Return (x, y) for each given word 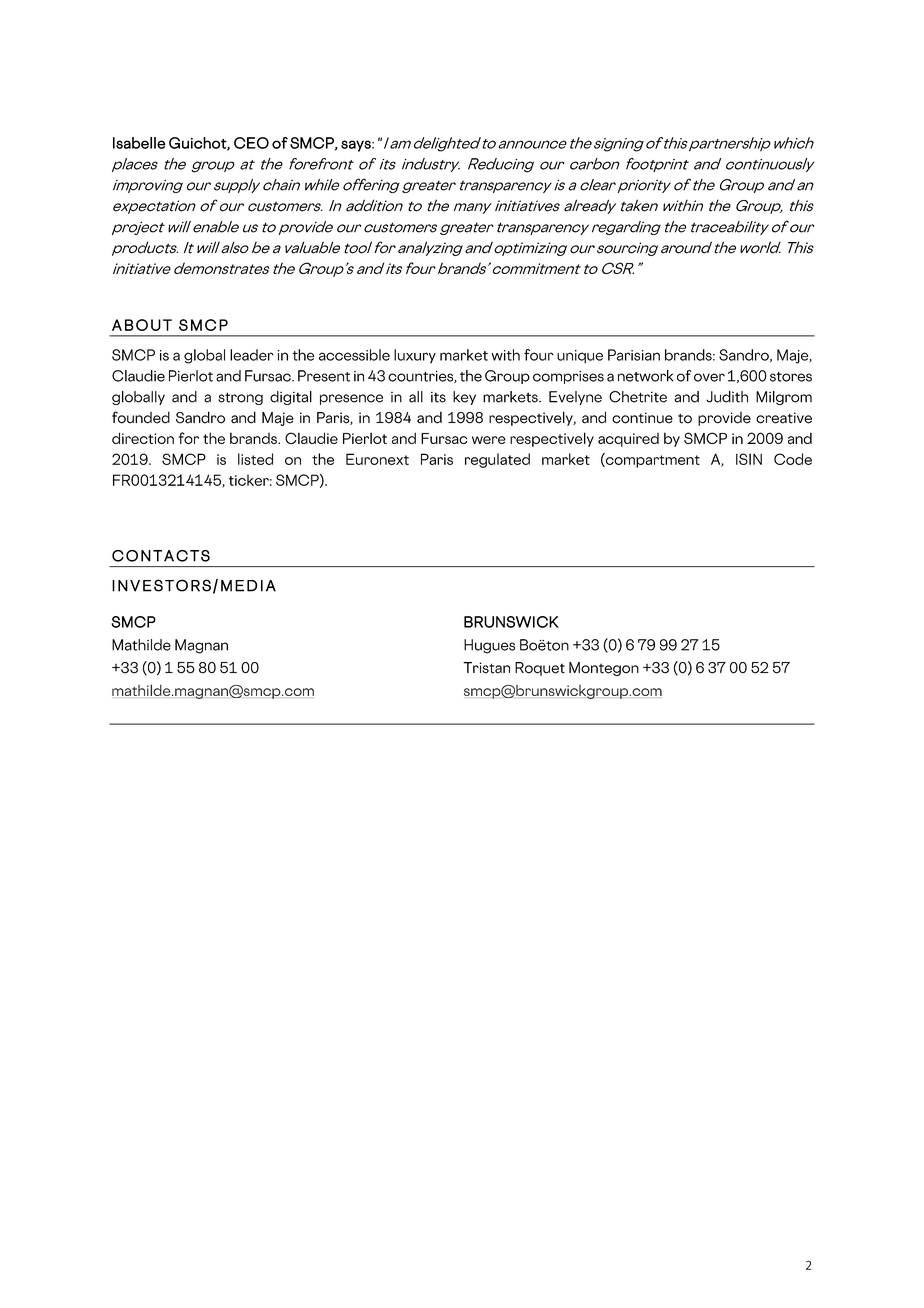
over (709, 377)
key (464, 398)
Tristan (486, 668)
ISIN (749, 459)
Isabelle (139, 143)
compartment (652, 460)
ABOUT (142, 325)
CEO (251, 143)
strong (240, 398)
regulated (497, 460)
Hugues (489, 646)
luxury (415, 356)
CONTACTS (161, 556)
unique (580, 357)
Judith (727, 397)
